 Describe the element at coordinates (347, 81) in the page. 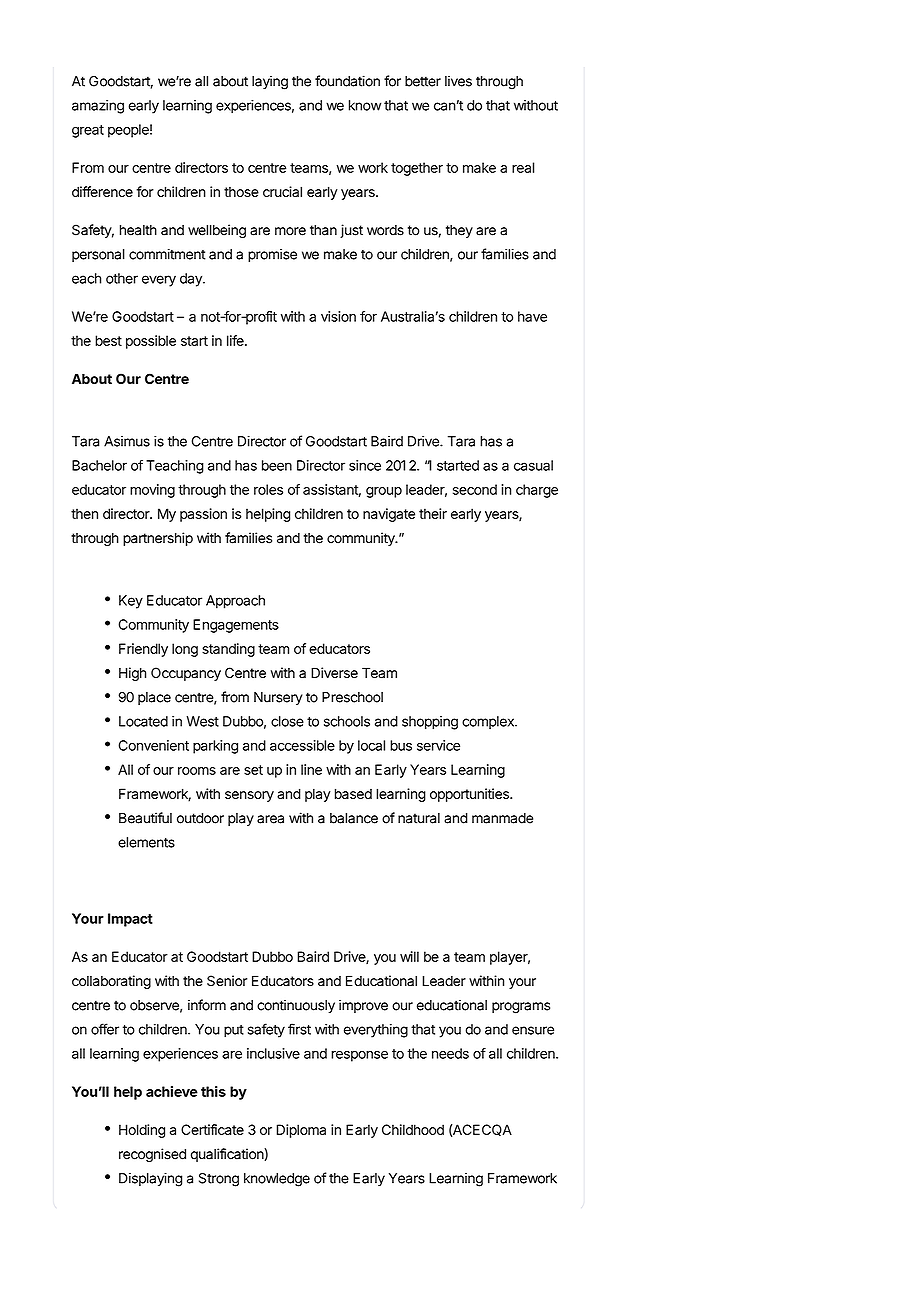

I see `foundation` at that location.
